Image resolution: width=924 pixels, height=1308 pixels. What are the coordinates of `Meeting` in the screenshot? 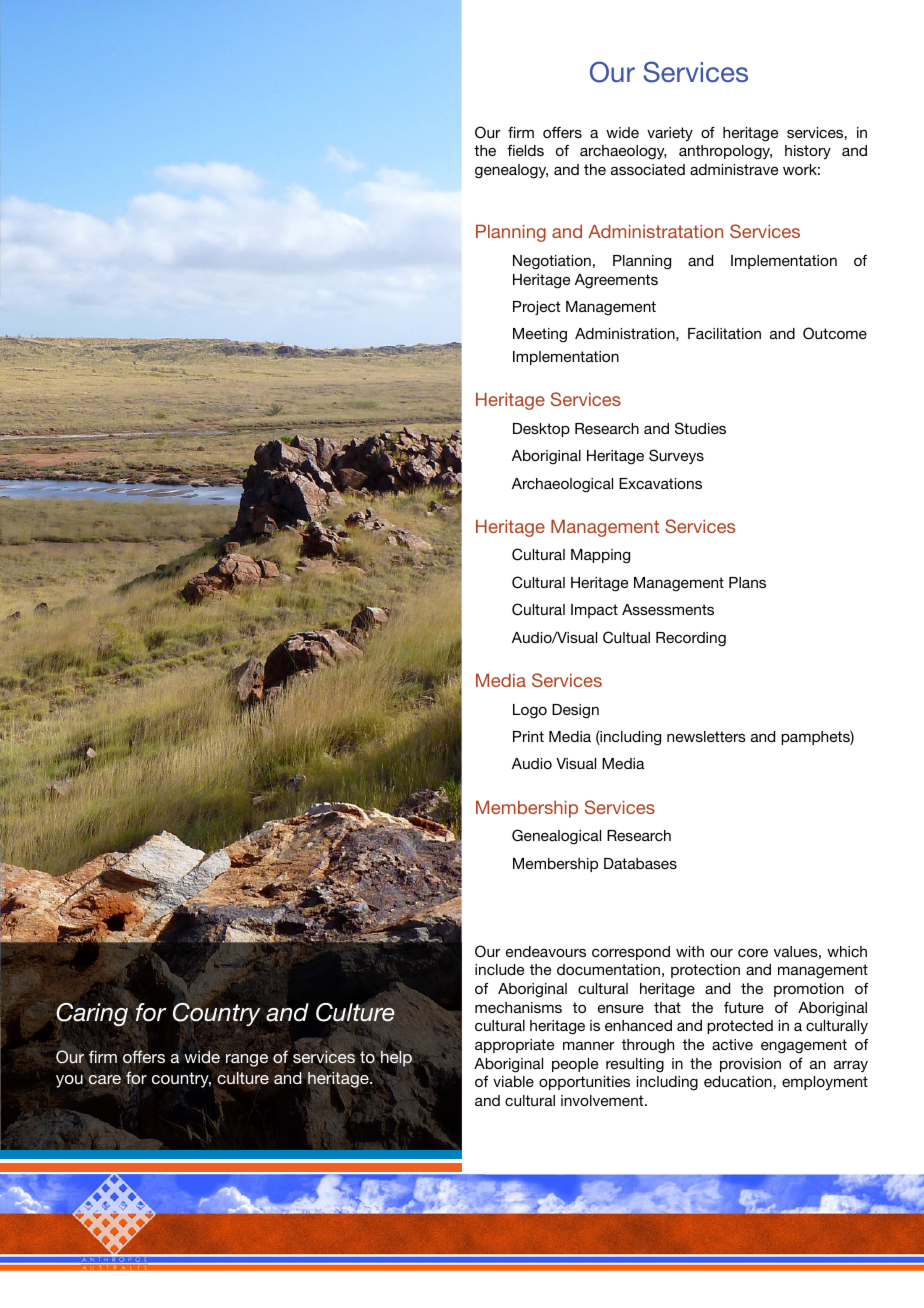 It's located at (540, 335).
